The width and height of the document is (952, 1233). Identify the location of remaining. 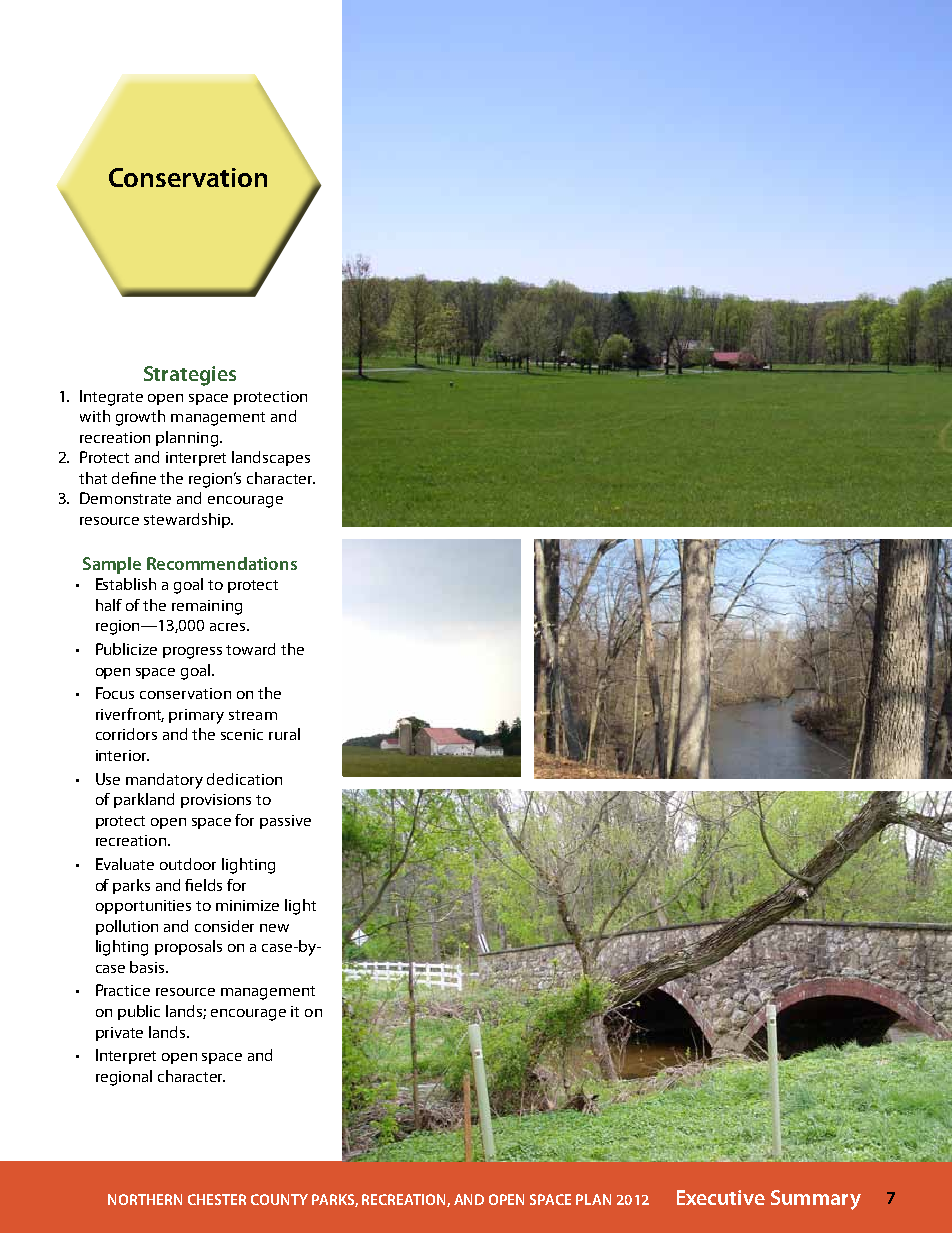
(207, 607).
